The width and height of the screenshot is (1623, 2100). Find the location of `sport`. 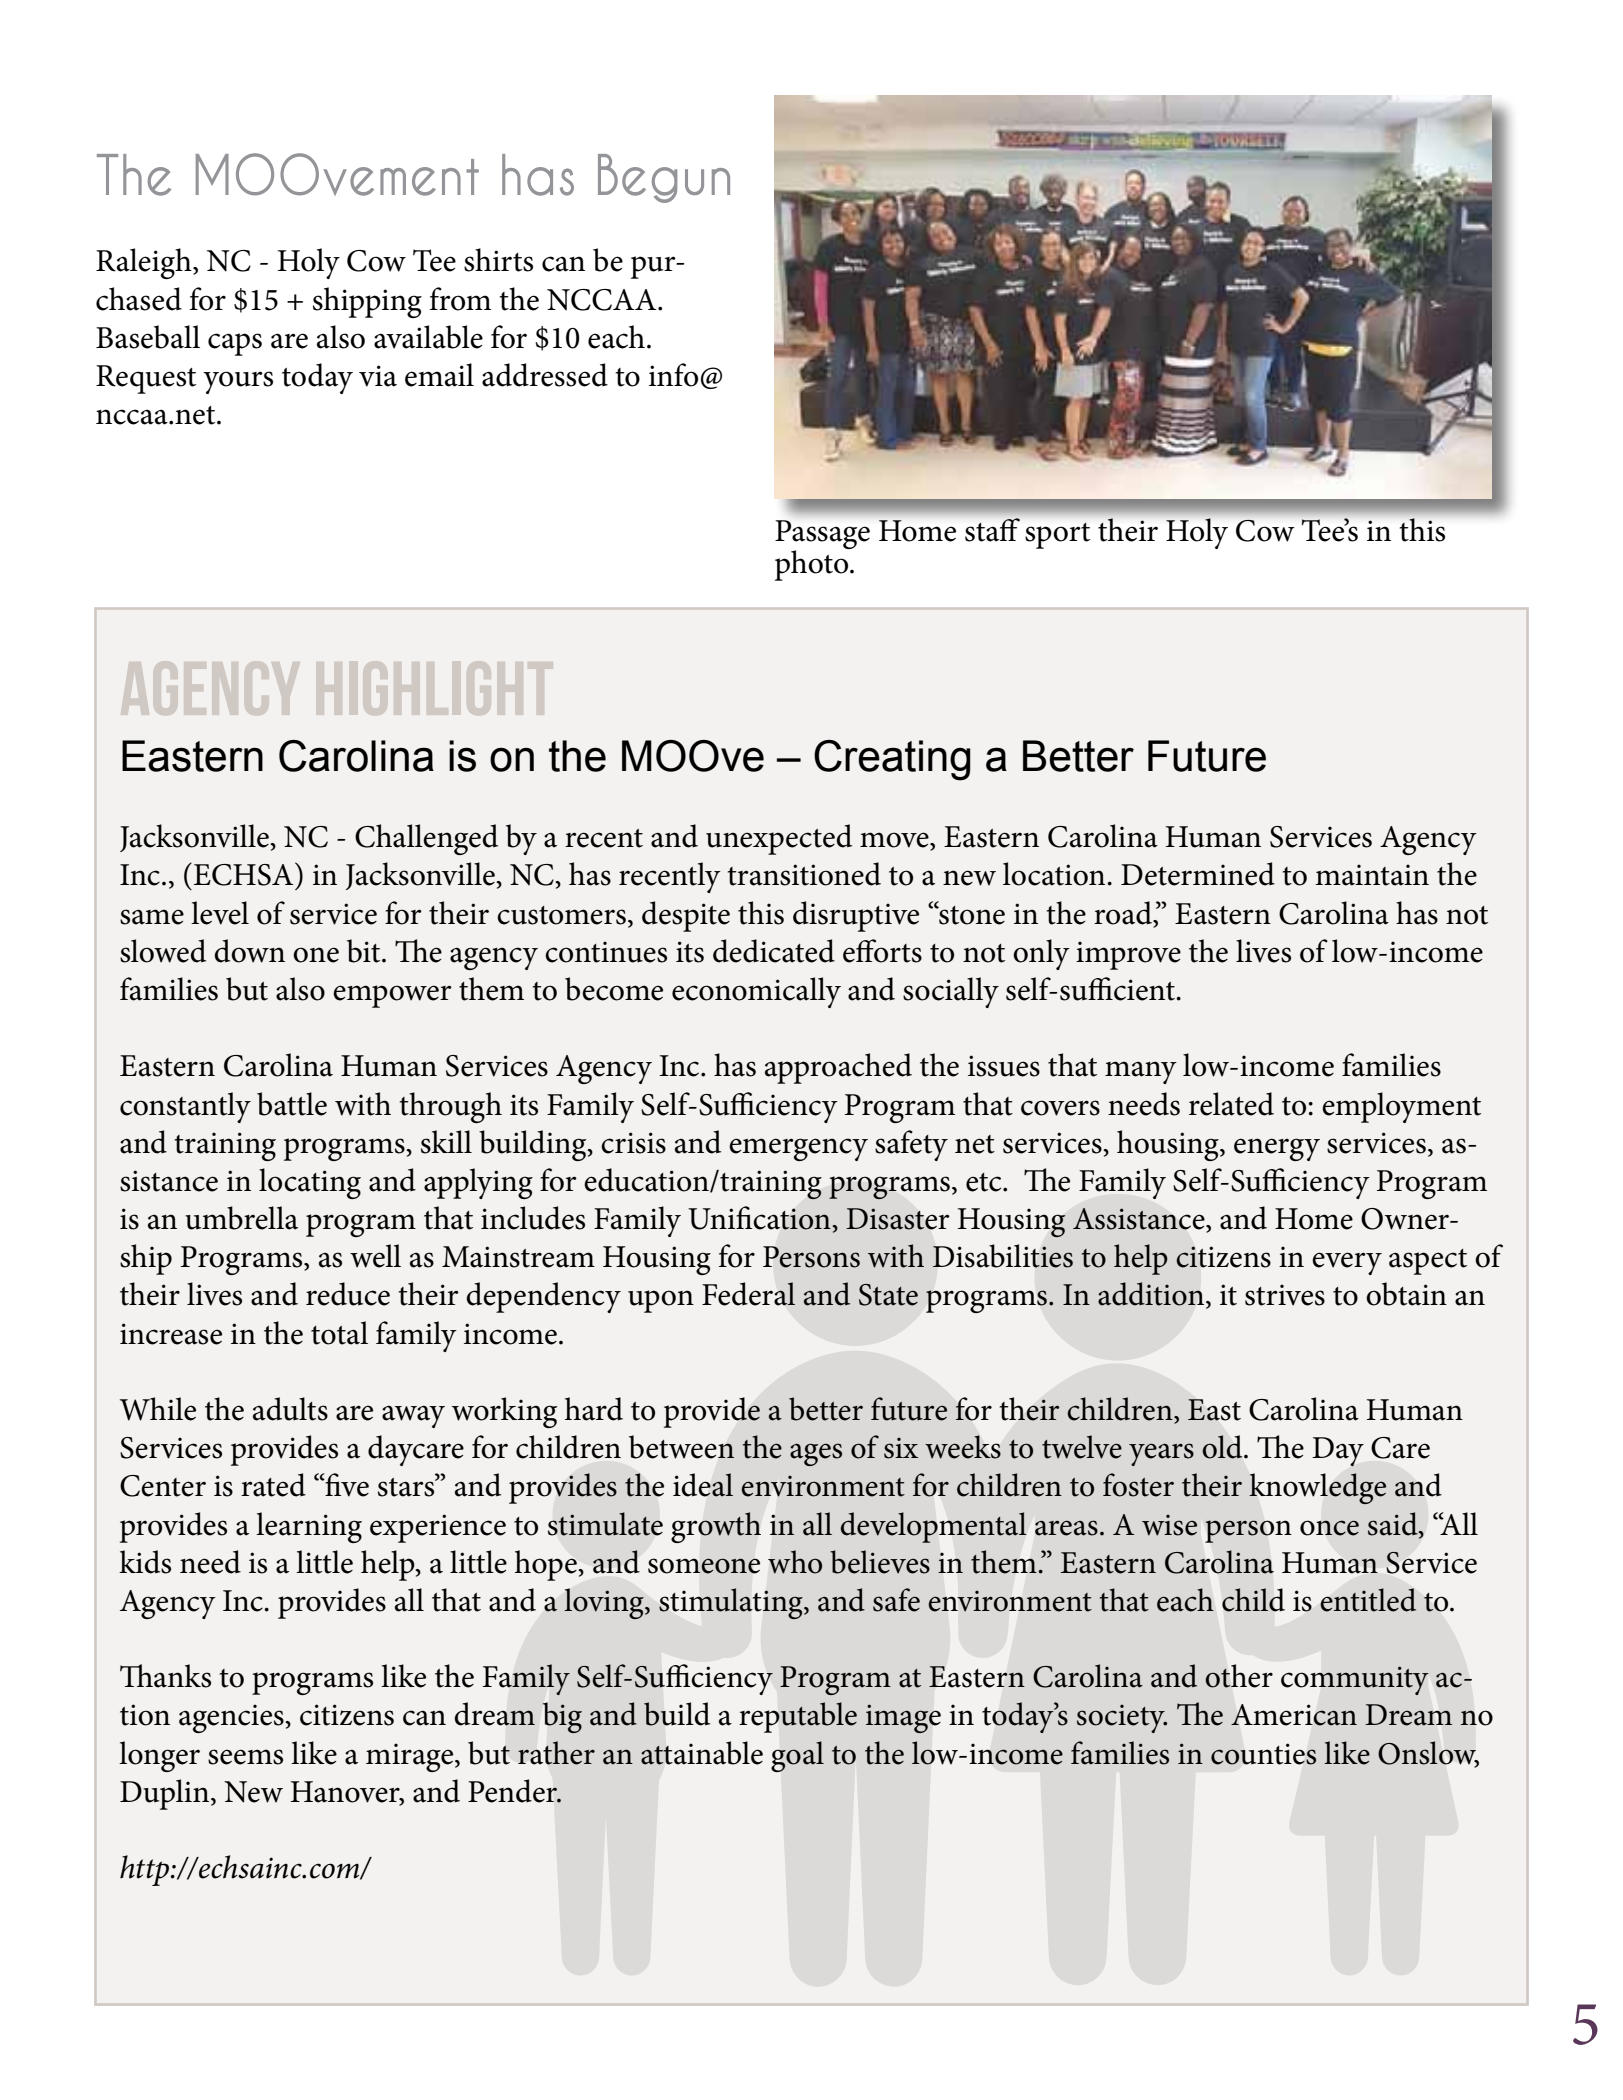

sport is located at coordinates (1057, 536).
